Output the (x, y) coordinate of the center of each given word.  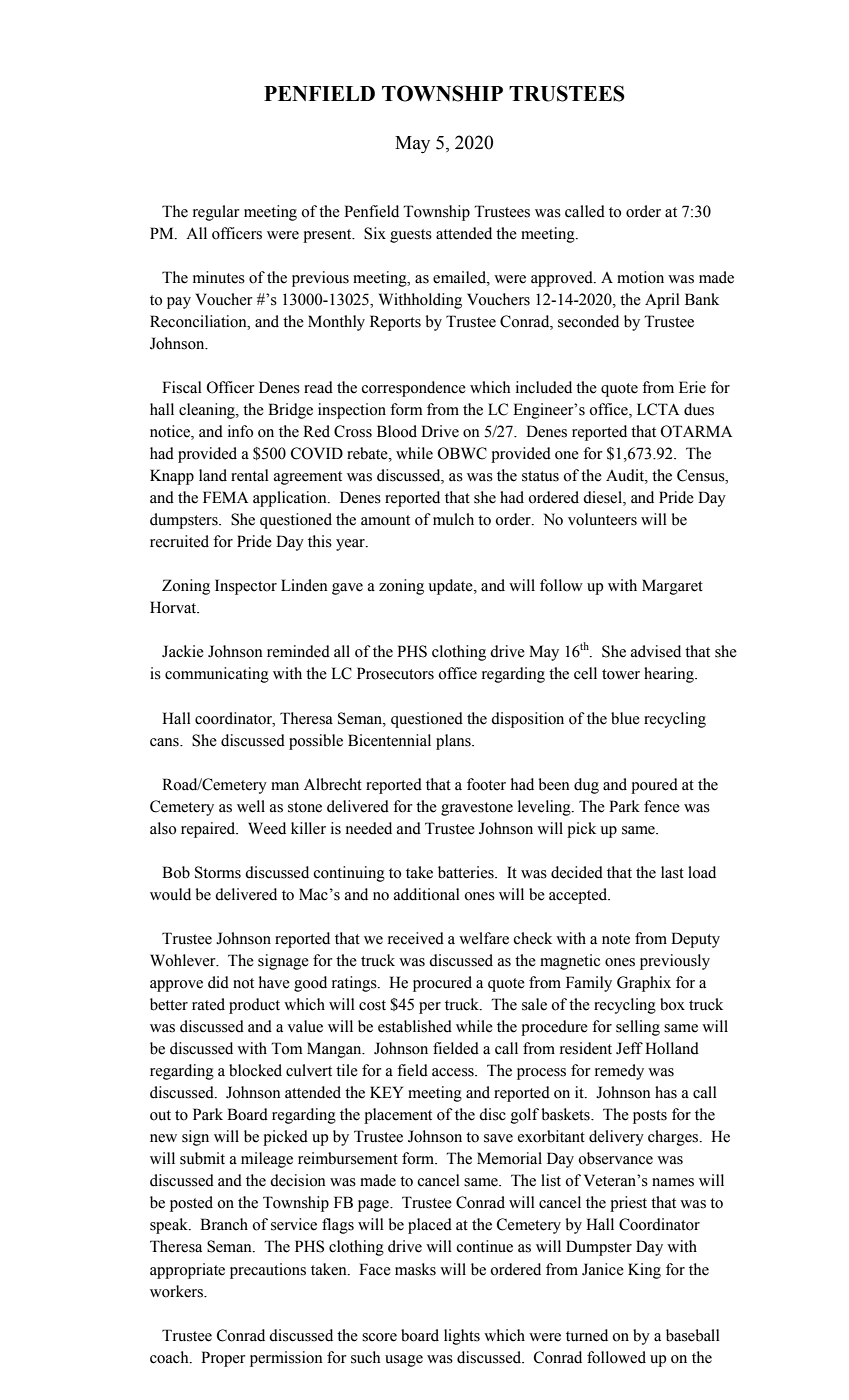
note (616, 939)
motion (640, 277)
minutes (219, 277)
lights (462, 1337)
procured (442, 984)
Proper (223, 1359)
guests (411, 236)
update (451, 587)
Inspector (246, 587)
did (218, 982)
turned (587, 1335)
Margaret (672, 587)
